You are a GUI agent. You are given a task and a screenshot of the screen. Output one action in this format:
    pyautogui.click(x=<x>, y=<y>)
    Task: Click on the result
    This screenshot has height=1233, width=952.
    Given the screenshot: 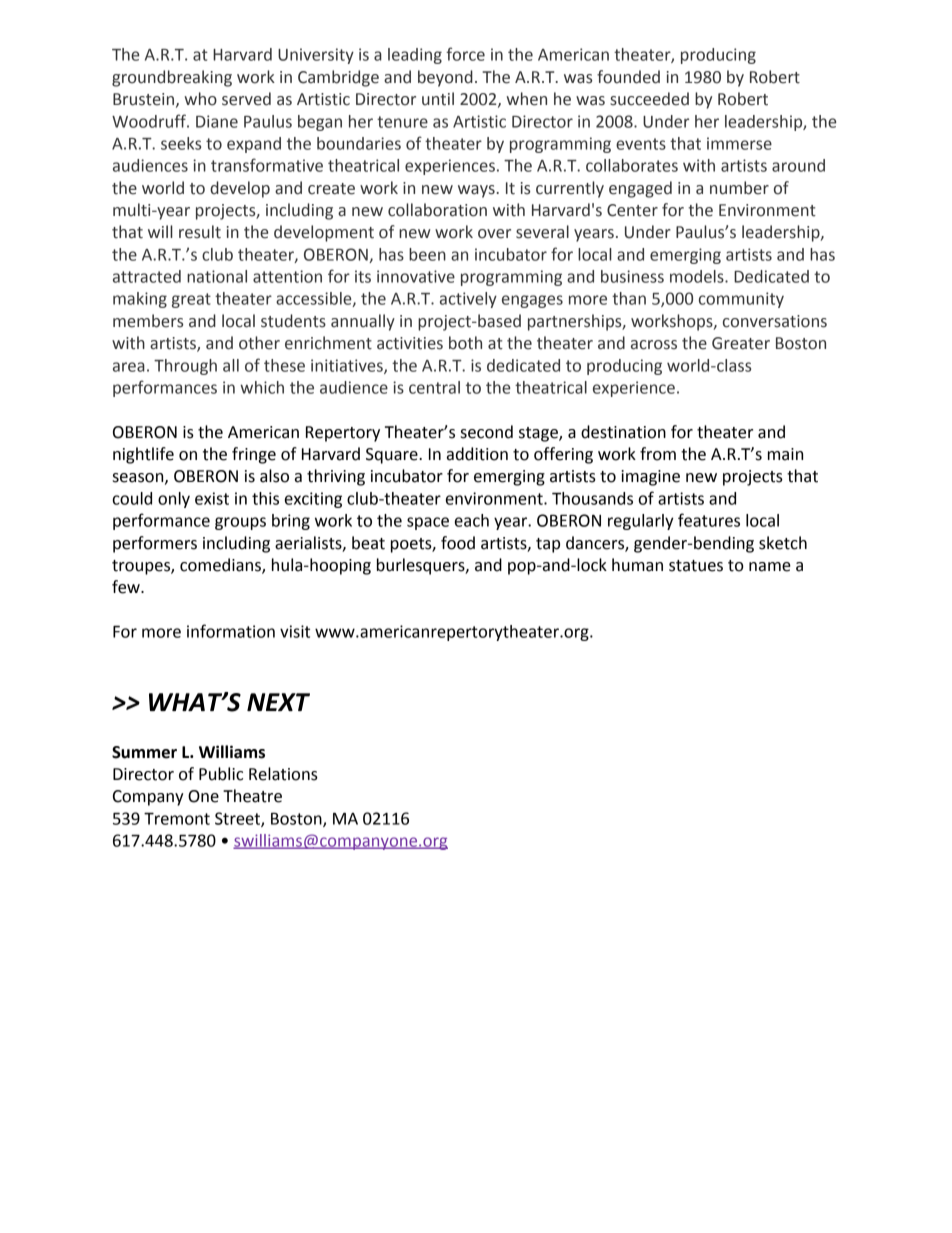 What is the action you would take?
    pyautogui.click(x=200, y=232)
